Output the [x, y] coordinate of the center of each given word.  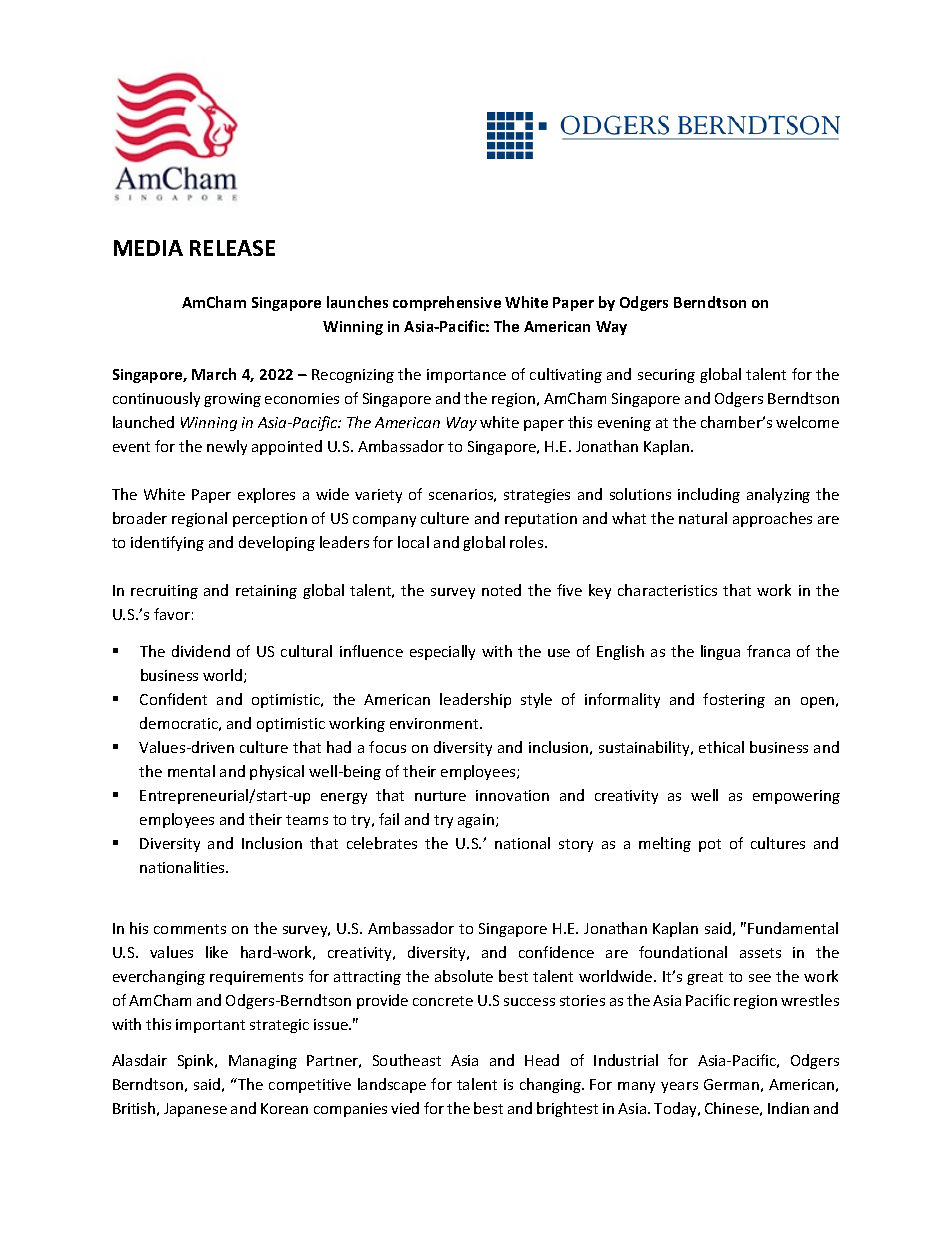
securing [666, 376]
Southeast [407, 1060]
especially [442, 652]
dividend [201, 651]
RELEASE [232, 248]
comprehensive [447, 303]
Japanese [195, 1110]
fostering [734, 700]
